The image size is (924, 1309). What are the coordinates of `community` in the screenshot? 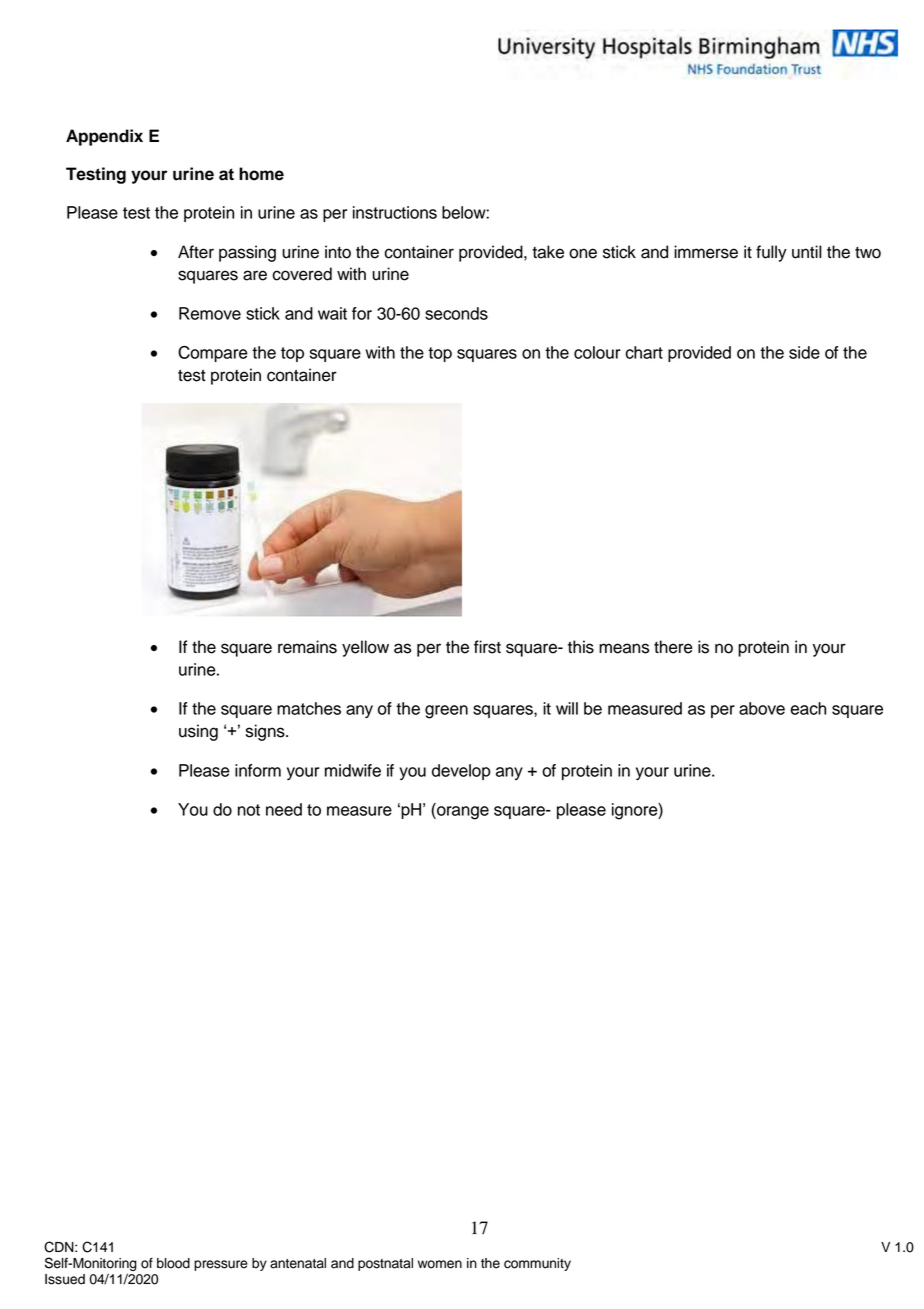 It's located at (537, 1264).
